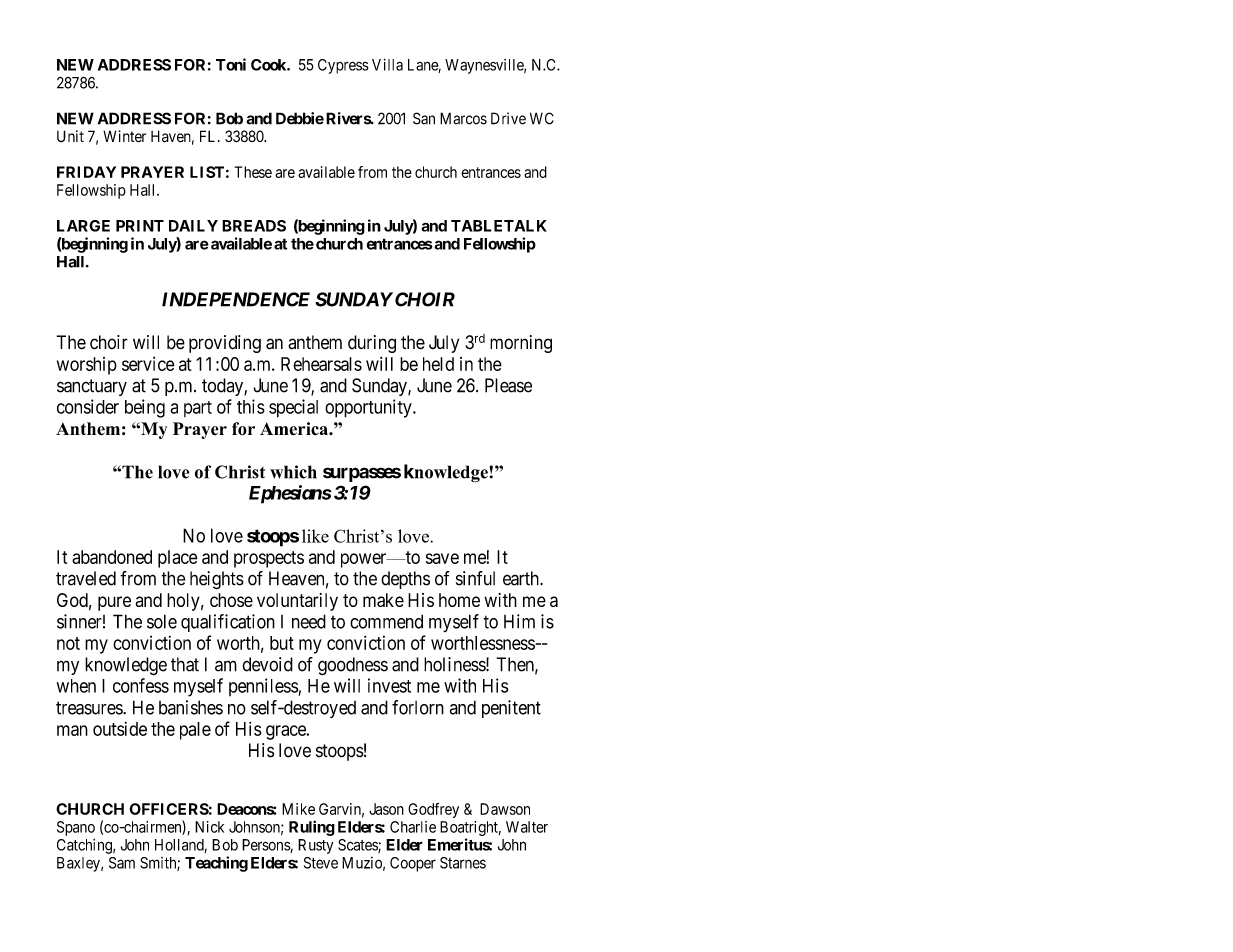 The height and width of the document is (952, 1233). I want to click on Rusty, so click(315, 846).
